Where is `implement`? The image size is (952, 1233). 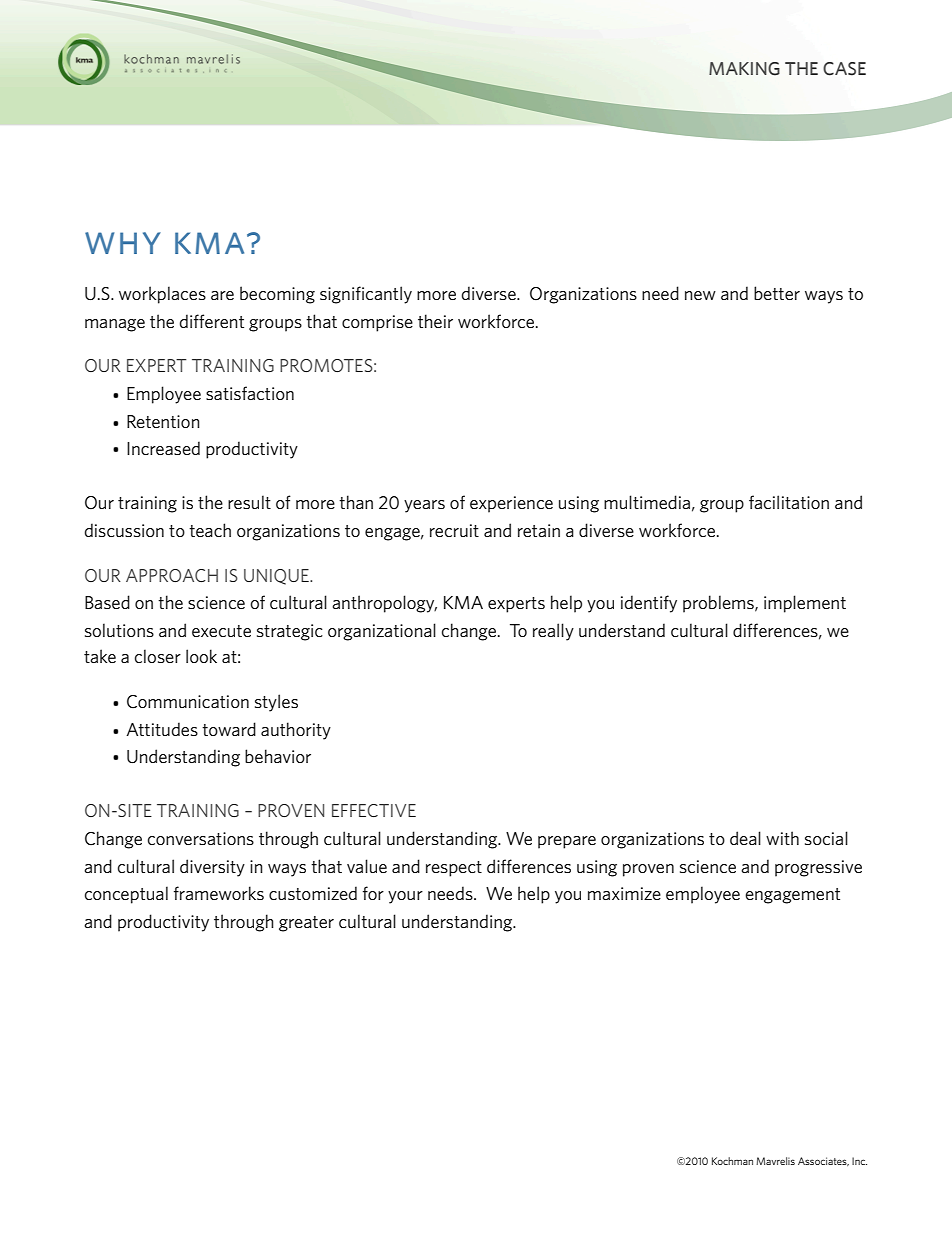 implement is located at coordinates (805, 604).
